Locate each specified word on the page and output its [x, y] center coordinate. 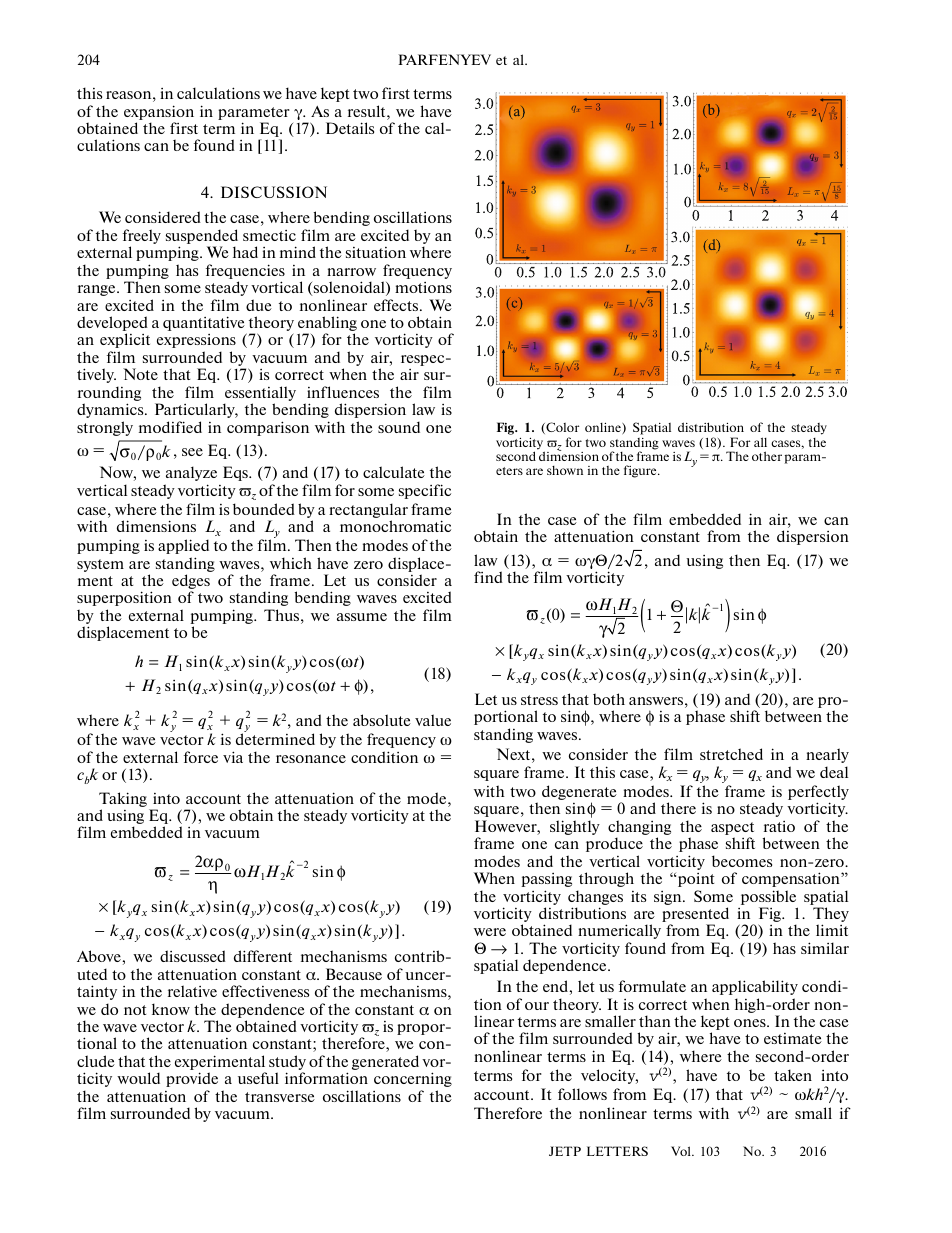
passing [546, 880]
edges [191, 583]
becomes [742, 861]
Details [350, 128]
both [609, 699]
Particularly [196, 410]
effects [397, 305]
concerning [413, 1079]
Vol [682, 1151]
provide [192, 1079]
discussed [193, 956]
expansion [159, 112]
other [767, 456]
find [488, 577]
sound [399, 427]
